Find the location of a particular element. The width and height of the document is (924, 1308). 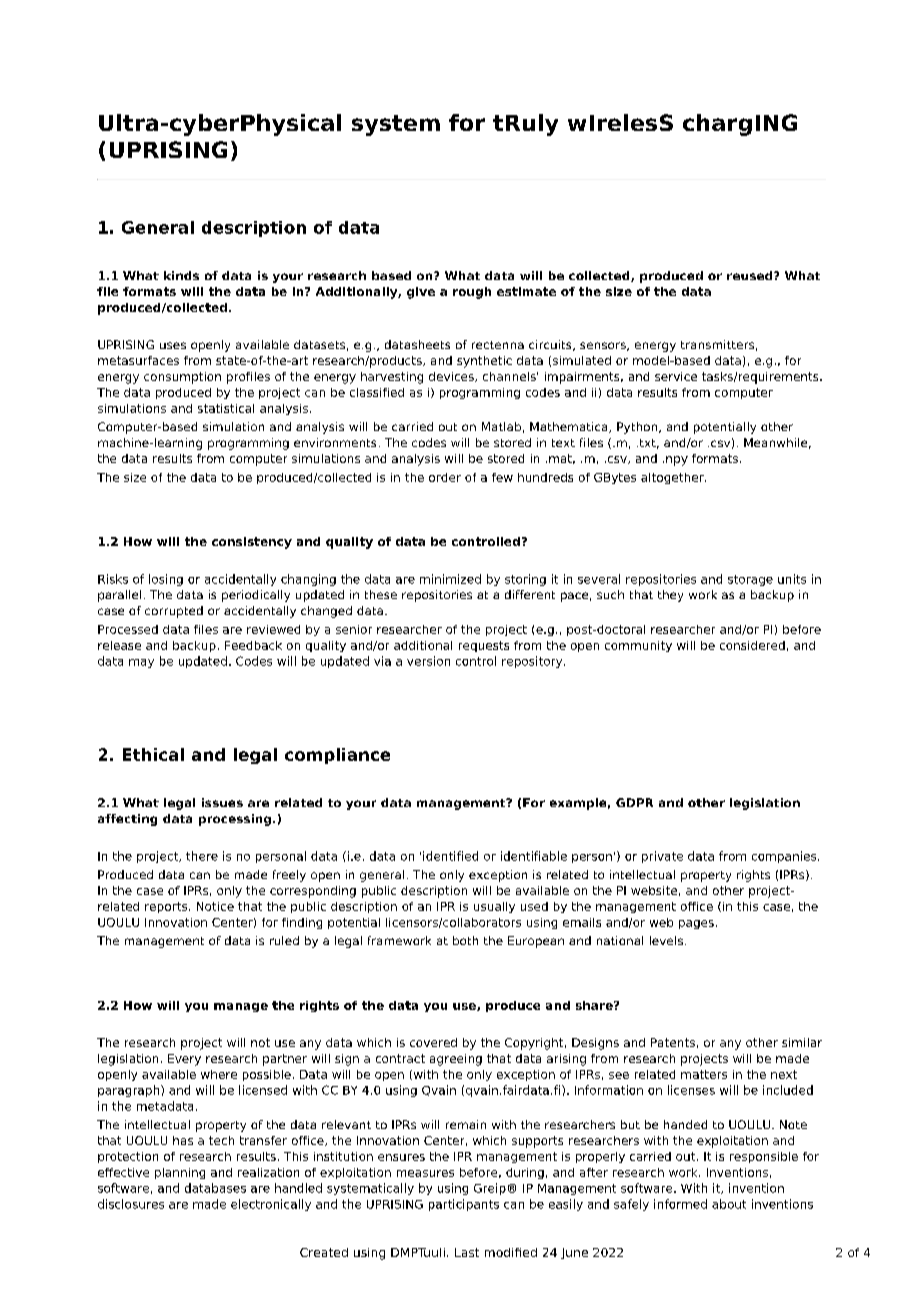

about is located at coordinates (729, 1204).
